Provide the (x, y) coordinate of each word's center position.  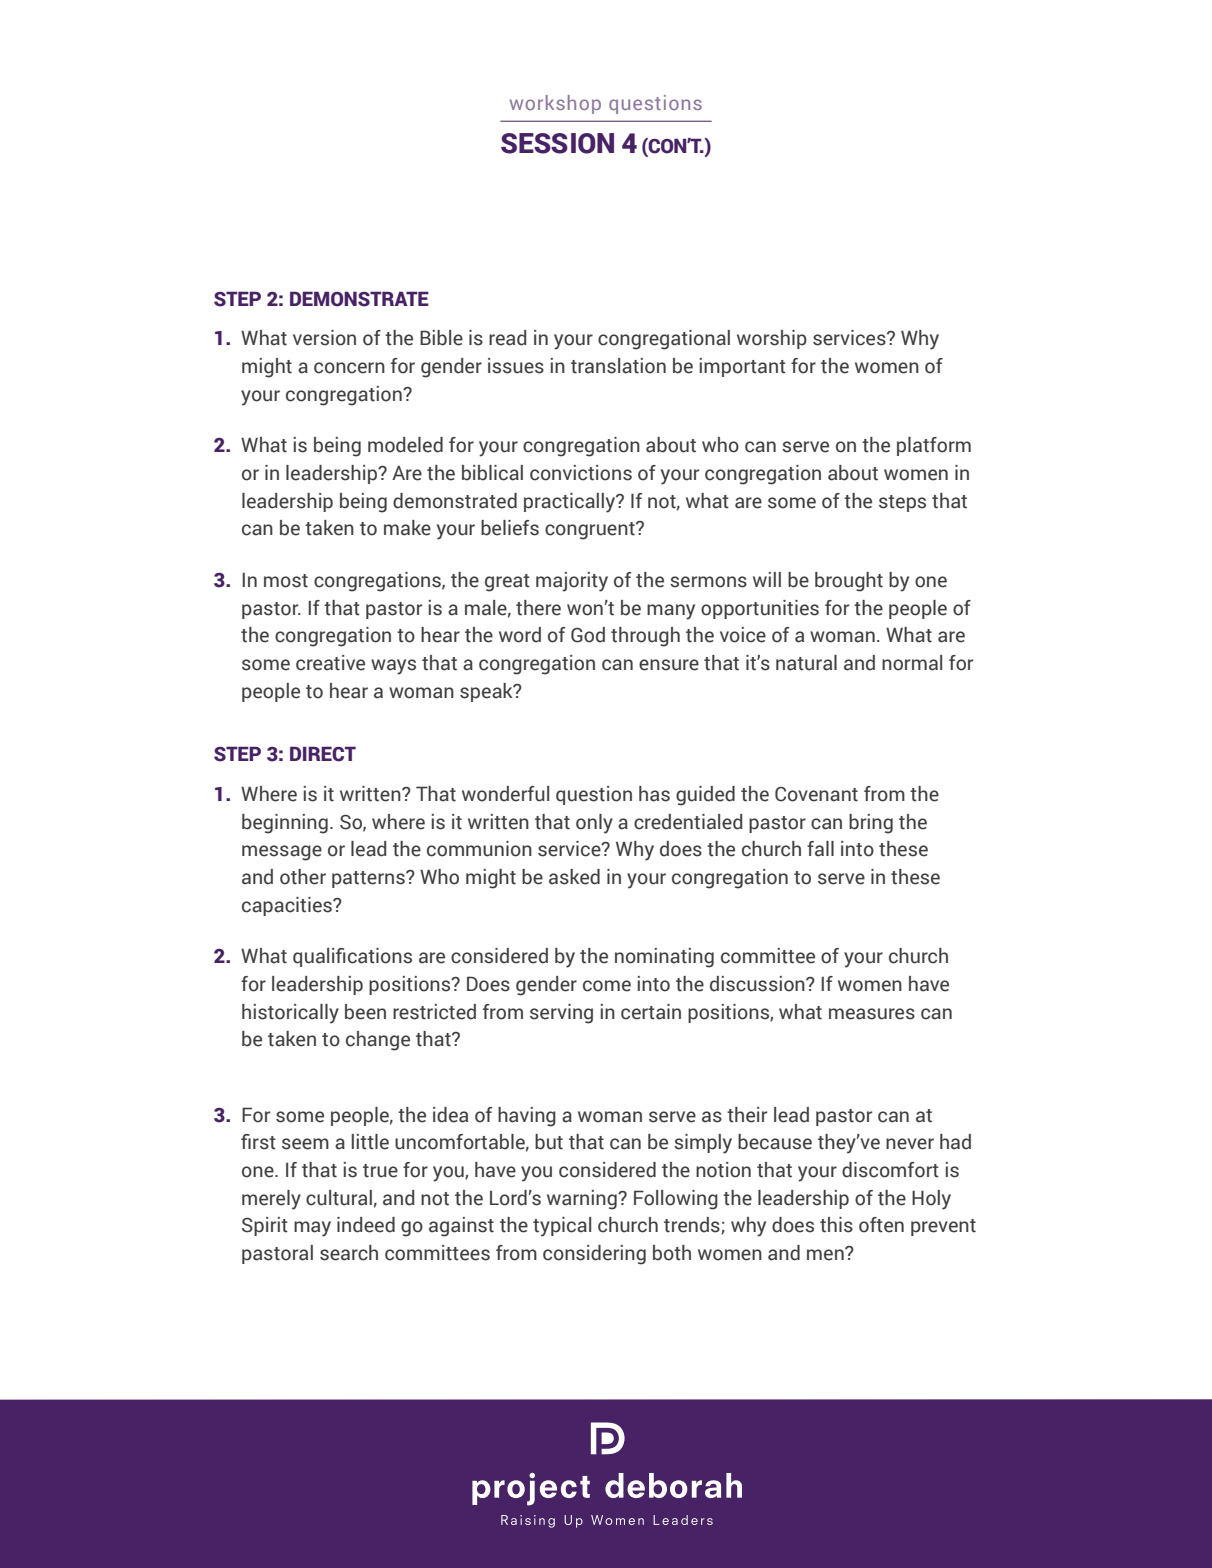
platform (934, 446)
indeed (366, 1225)
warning (583, 1200)
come (607, 986)
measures (872, 1014)
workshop (555, 104)
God (588, 635)
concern (349, 368)
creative (330, 663)
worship (772, 339)
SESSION (557, 143)
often (881, 1225)
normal (912, 663)
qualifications (352, 957)
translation (618, 366)
